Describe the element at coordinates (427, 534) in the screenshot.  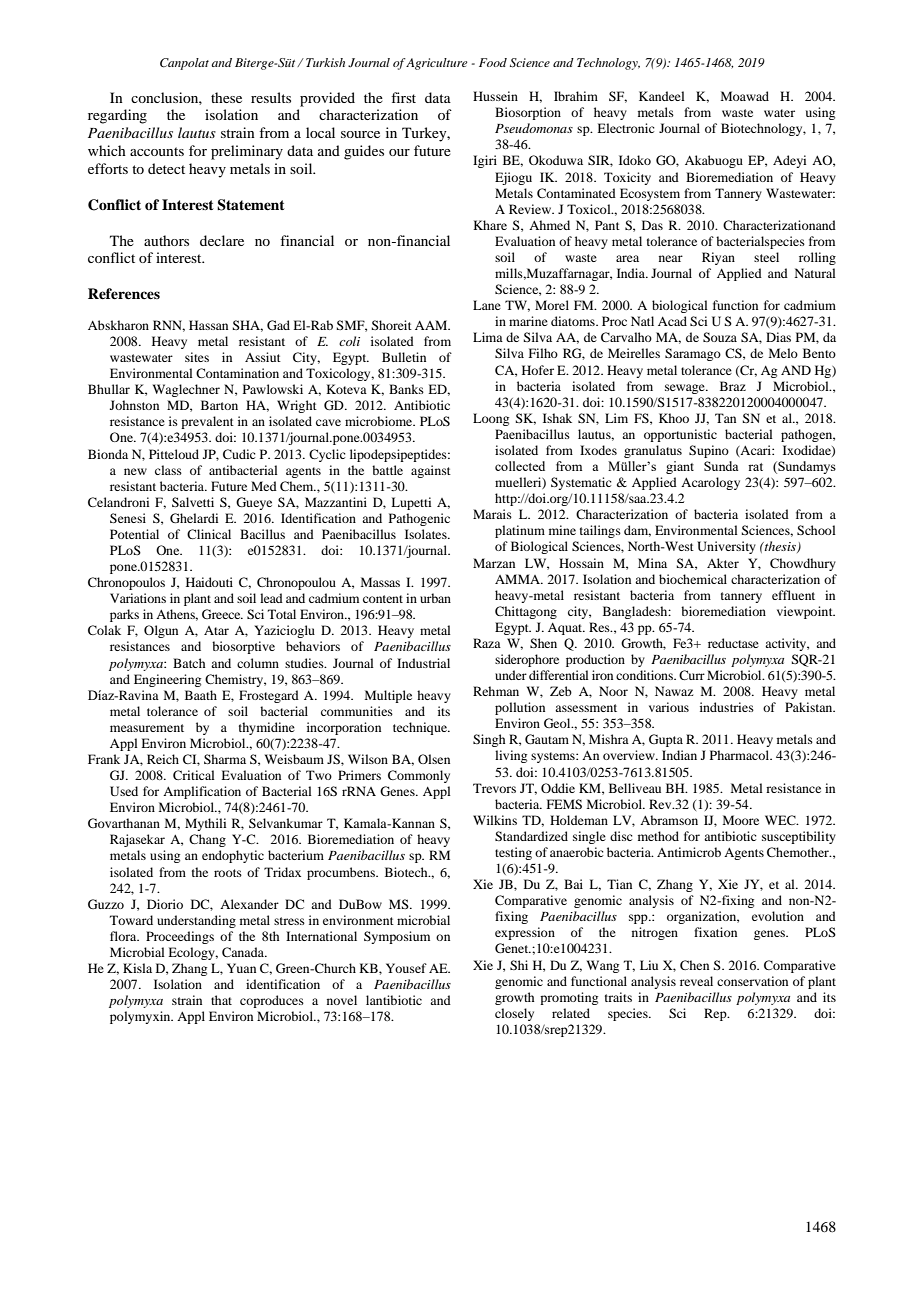
I see `Isolates` at that location.
